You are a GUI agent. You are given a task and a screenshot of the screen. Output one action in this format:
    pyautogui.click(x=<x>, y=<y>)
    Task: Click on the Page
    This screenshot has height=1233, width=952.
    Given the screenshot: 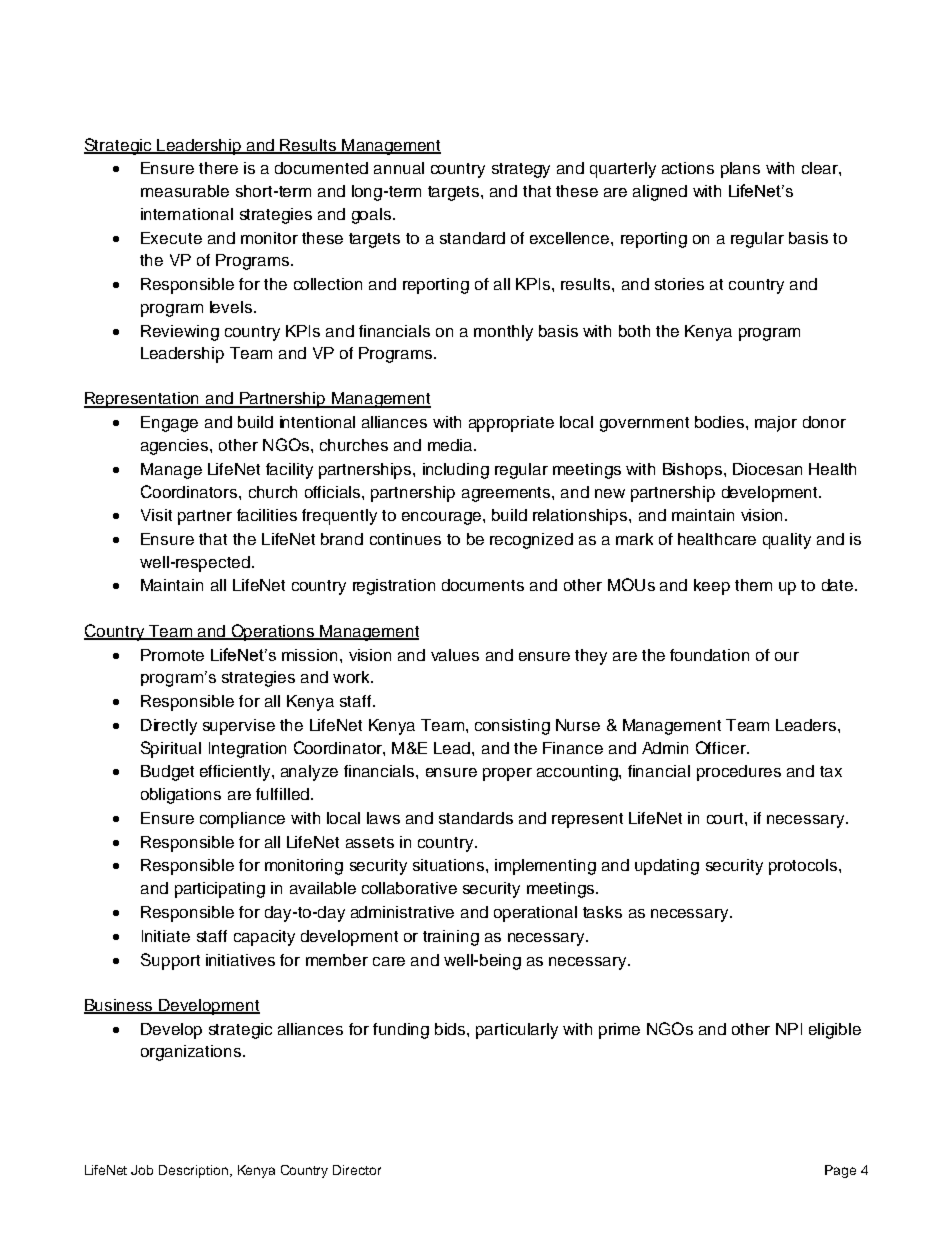 What is the action you would take?
    pyautogui.click(x=840, y=1171)
